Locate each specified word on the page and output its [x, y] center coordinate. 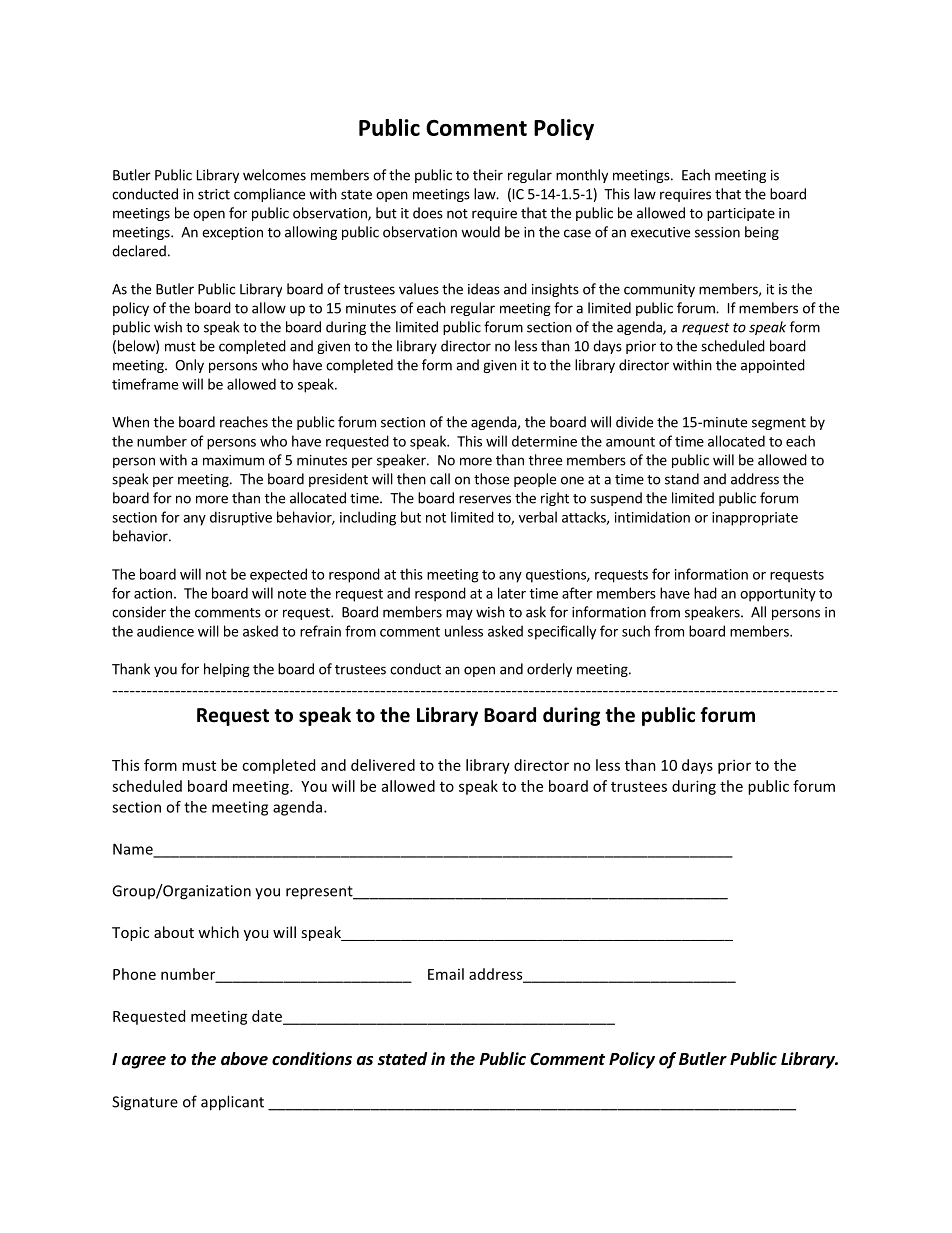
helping [227, 670]
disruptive [241, 518]
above [244, 1059]
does [428, 213]
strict [214, 194]
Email [446, 974]
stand [682, 479]
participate [741, 214]
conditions [312, 1058]
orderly [549, 670]
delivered [383, 765]
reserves [485, 499]
